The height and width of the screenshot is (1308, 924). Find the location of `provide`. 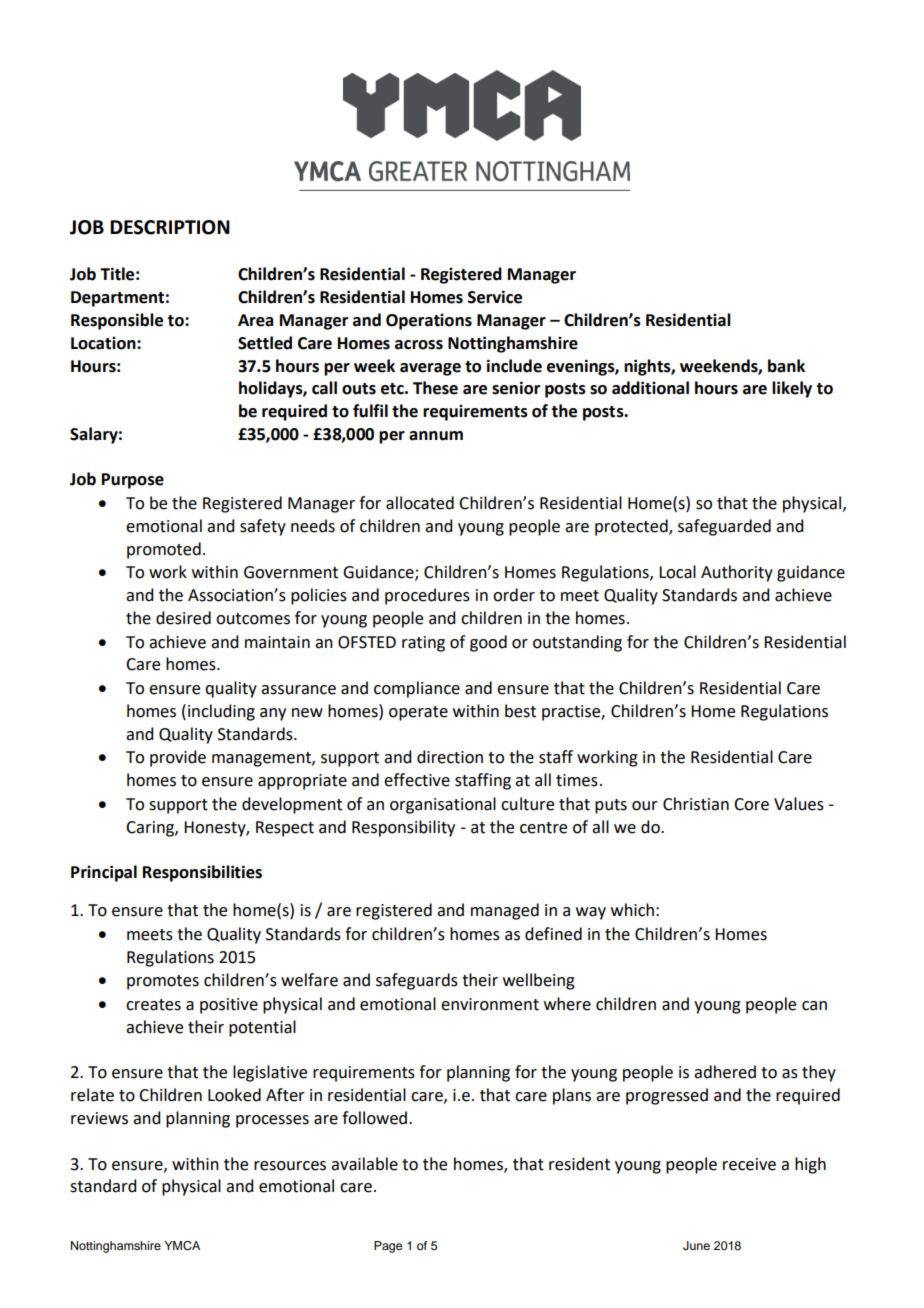

provide is located at coordinates (178, 758).
